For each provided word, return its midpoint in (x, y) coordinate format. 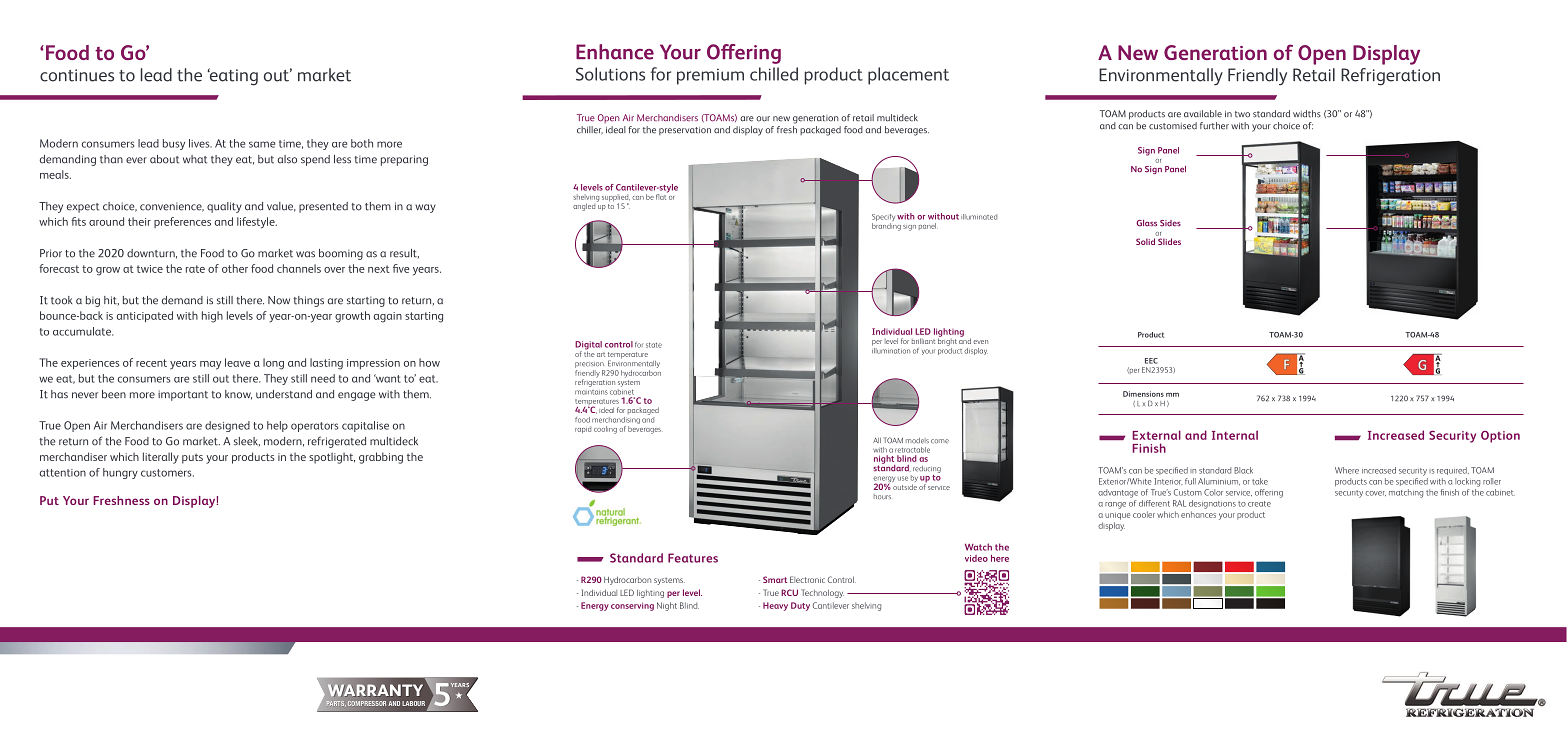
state (654, 345)
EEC (1151, 361)
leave (238, 362)
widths (1307, 114)
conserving (632, 606)
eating (233, 77)
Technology (822, 593)
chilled (774, 74)
